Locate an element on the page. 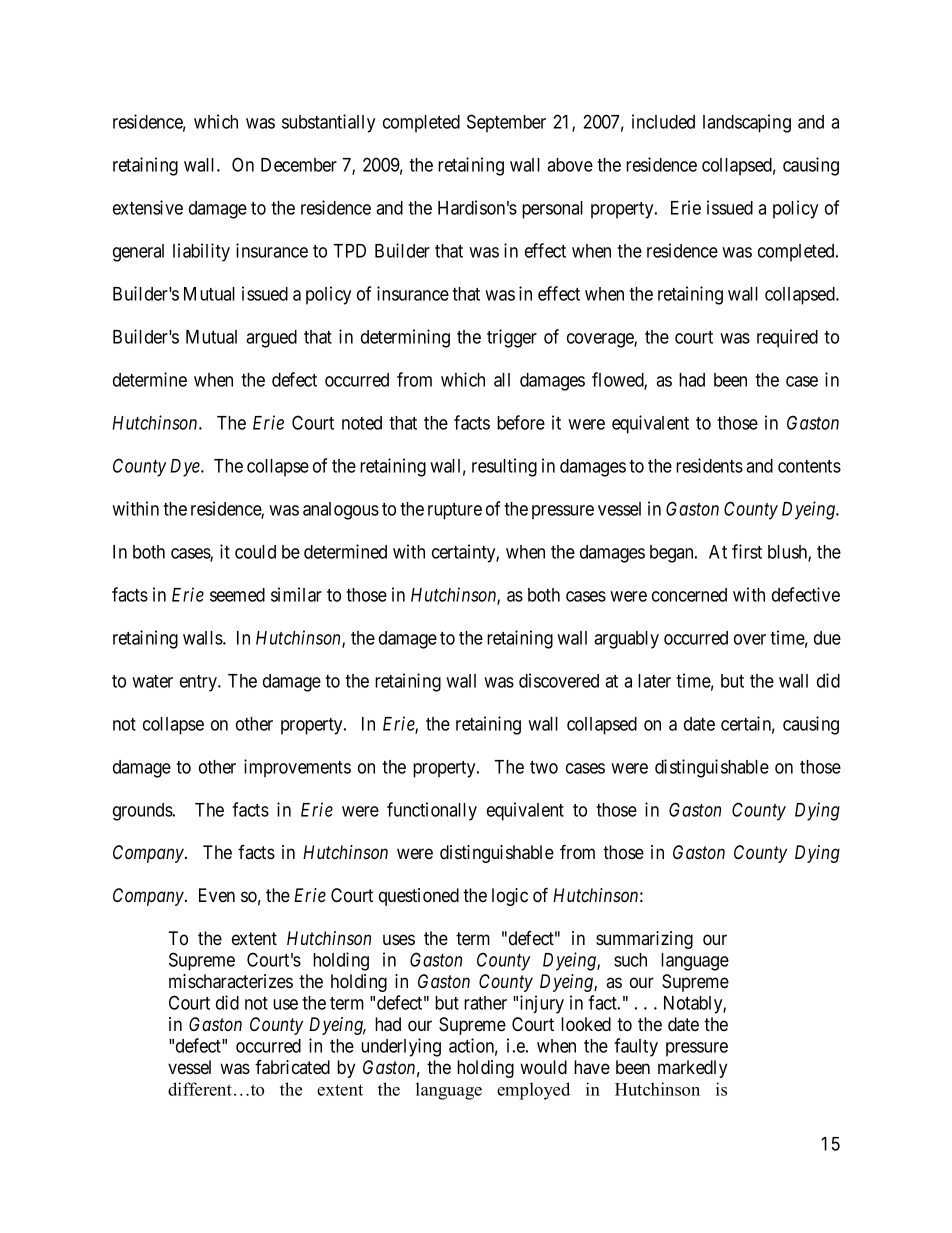  could is located at coordinates (255, 552).
